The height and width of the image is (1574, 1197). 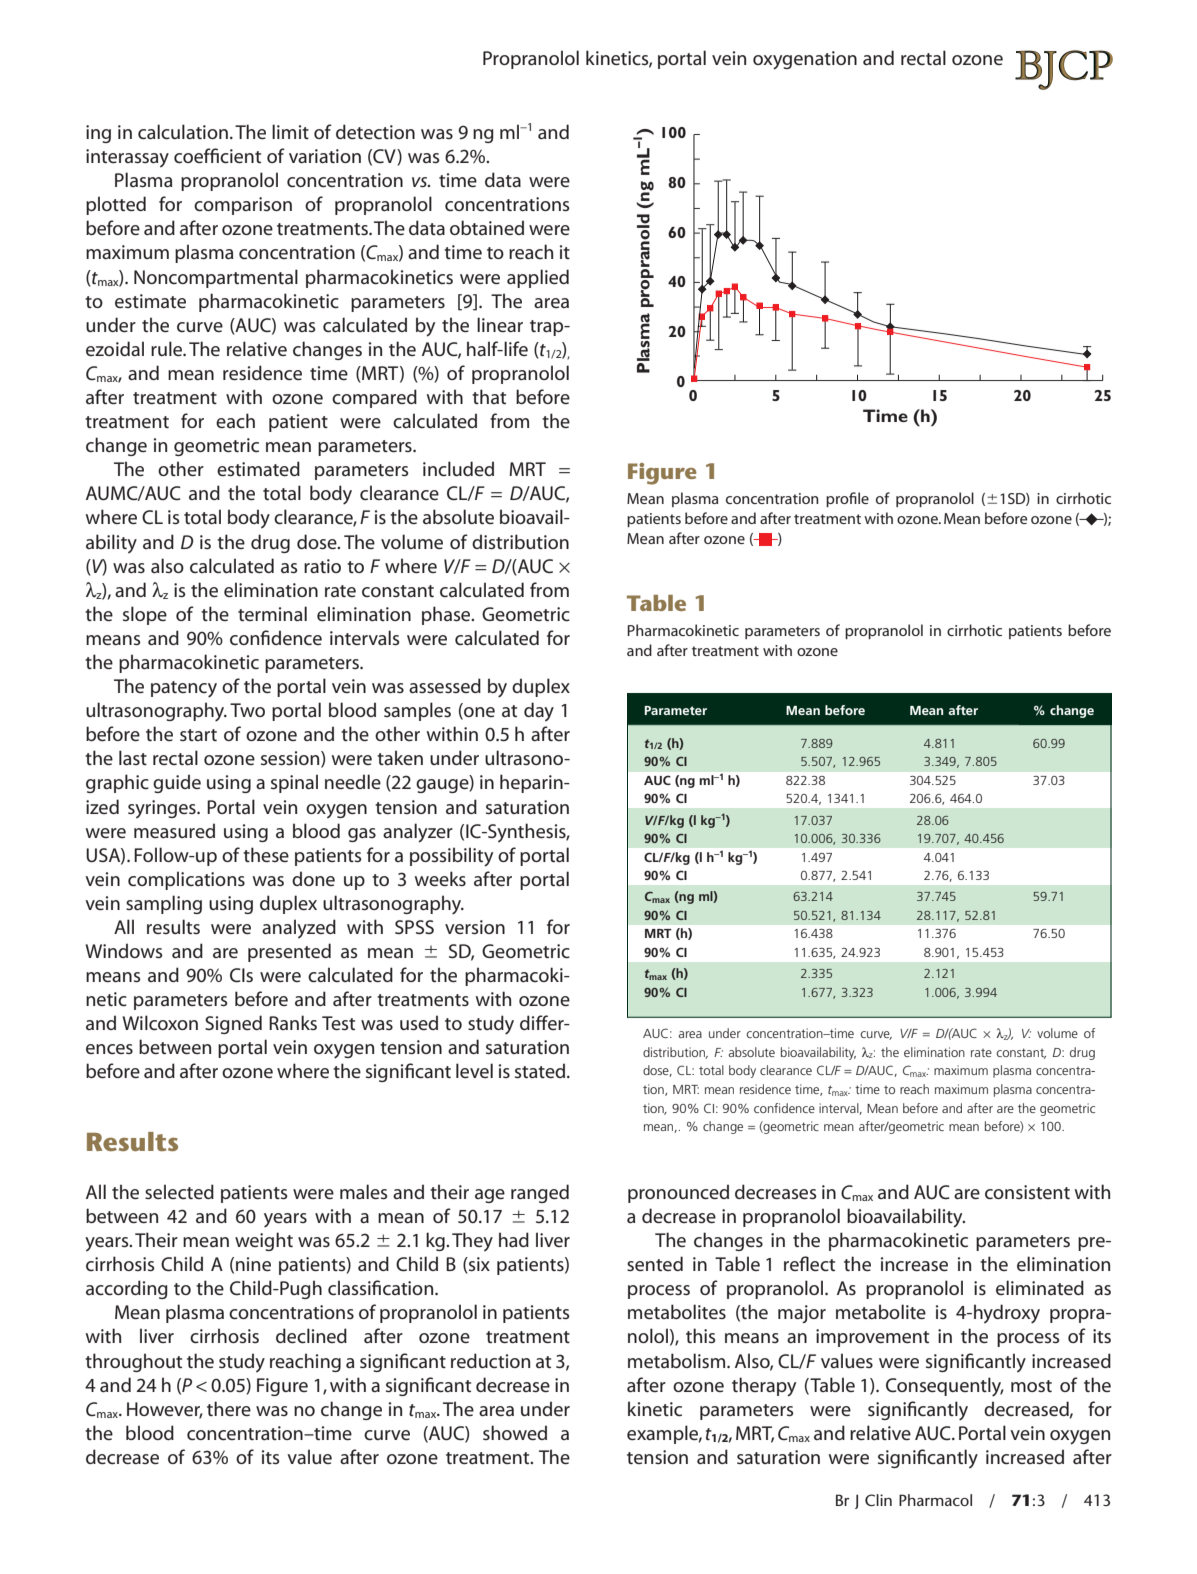 I want to click on terminal, so click(x=272, y=613).
